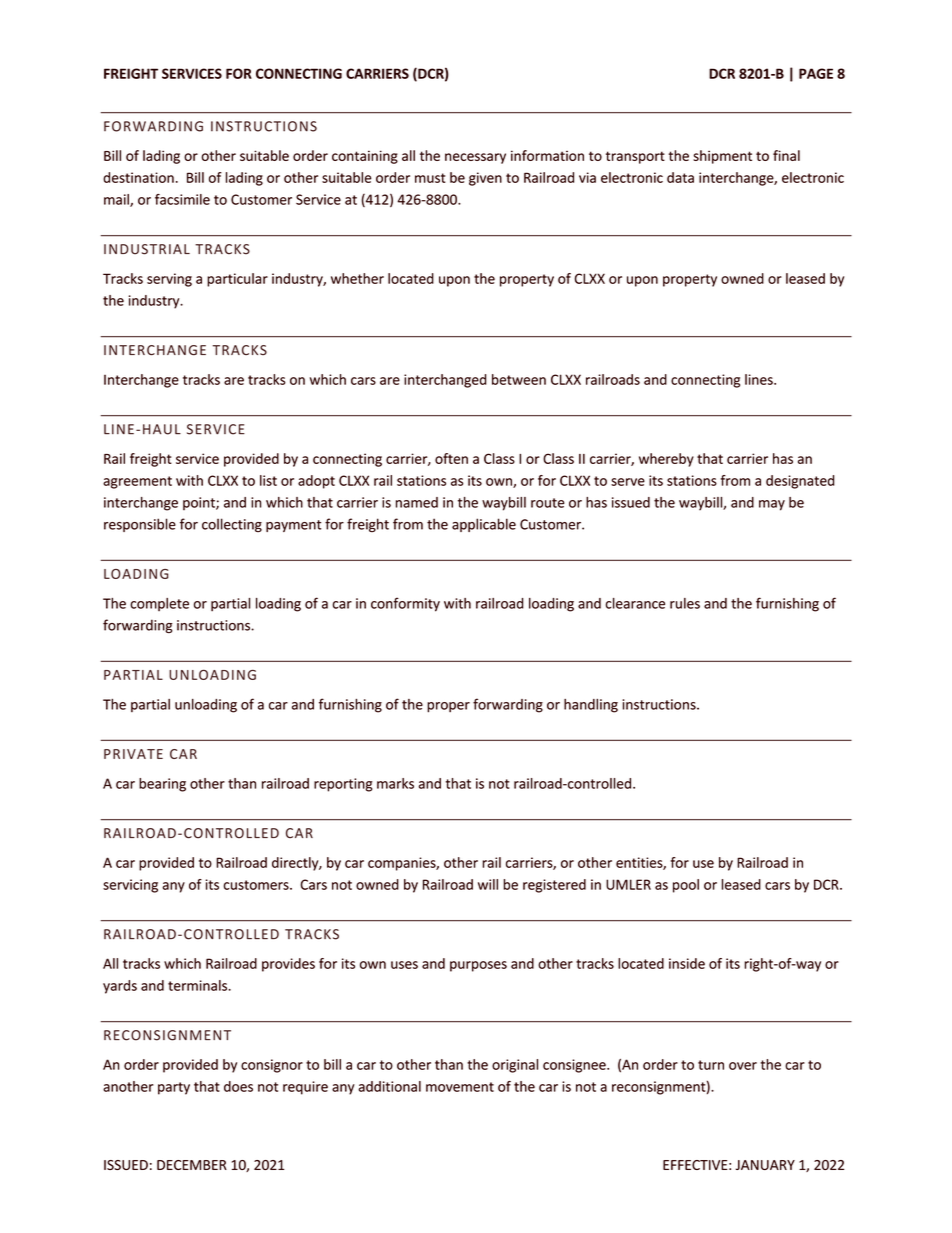  I want to click on often, so click(451, 458).
